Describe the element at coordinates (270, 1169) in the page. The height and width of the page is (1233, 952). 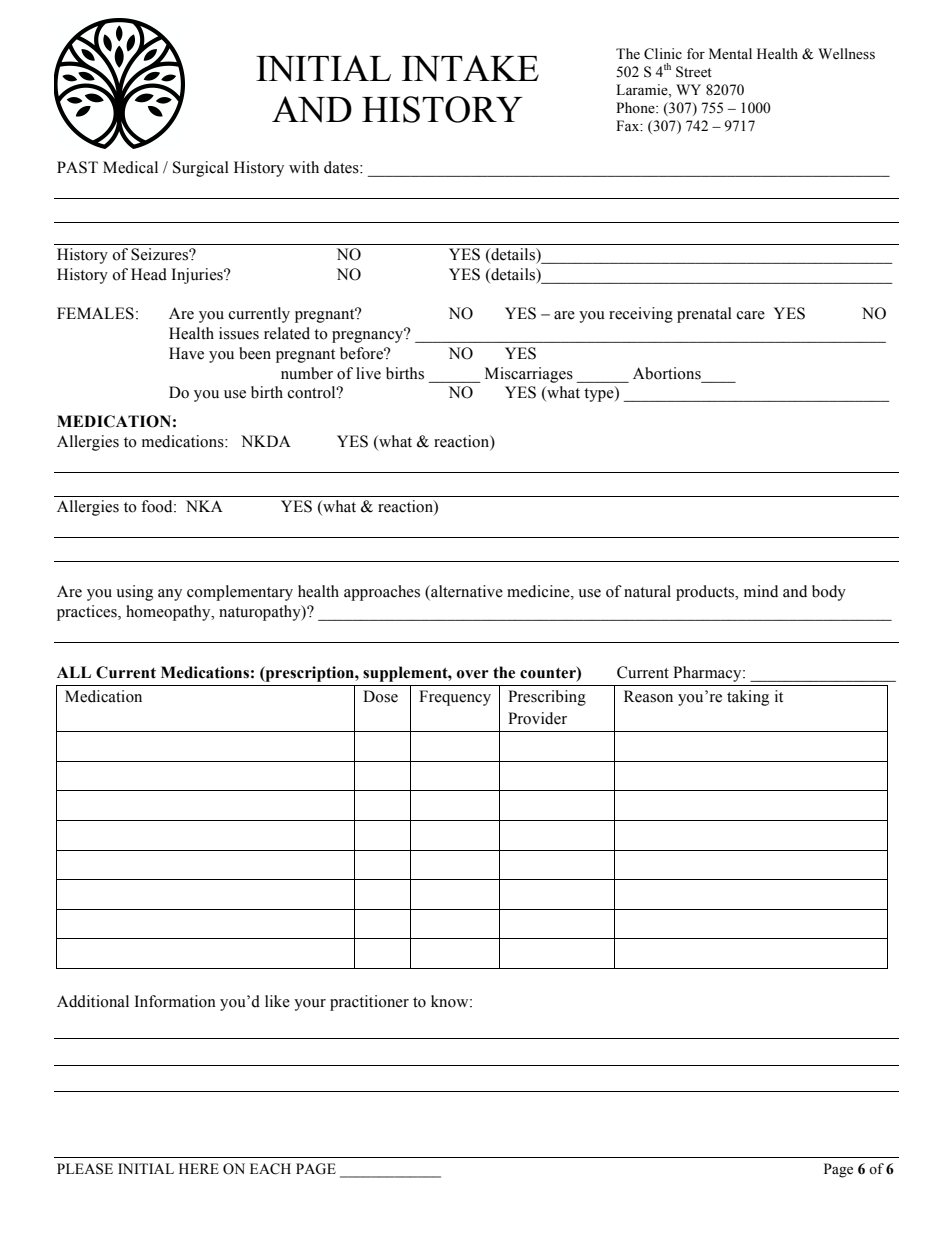
I see `EACH` at that location.
